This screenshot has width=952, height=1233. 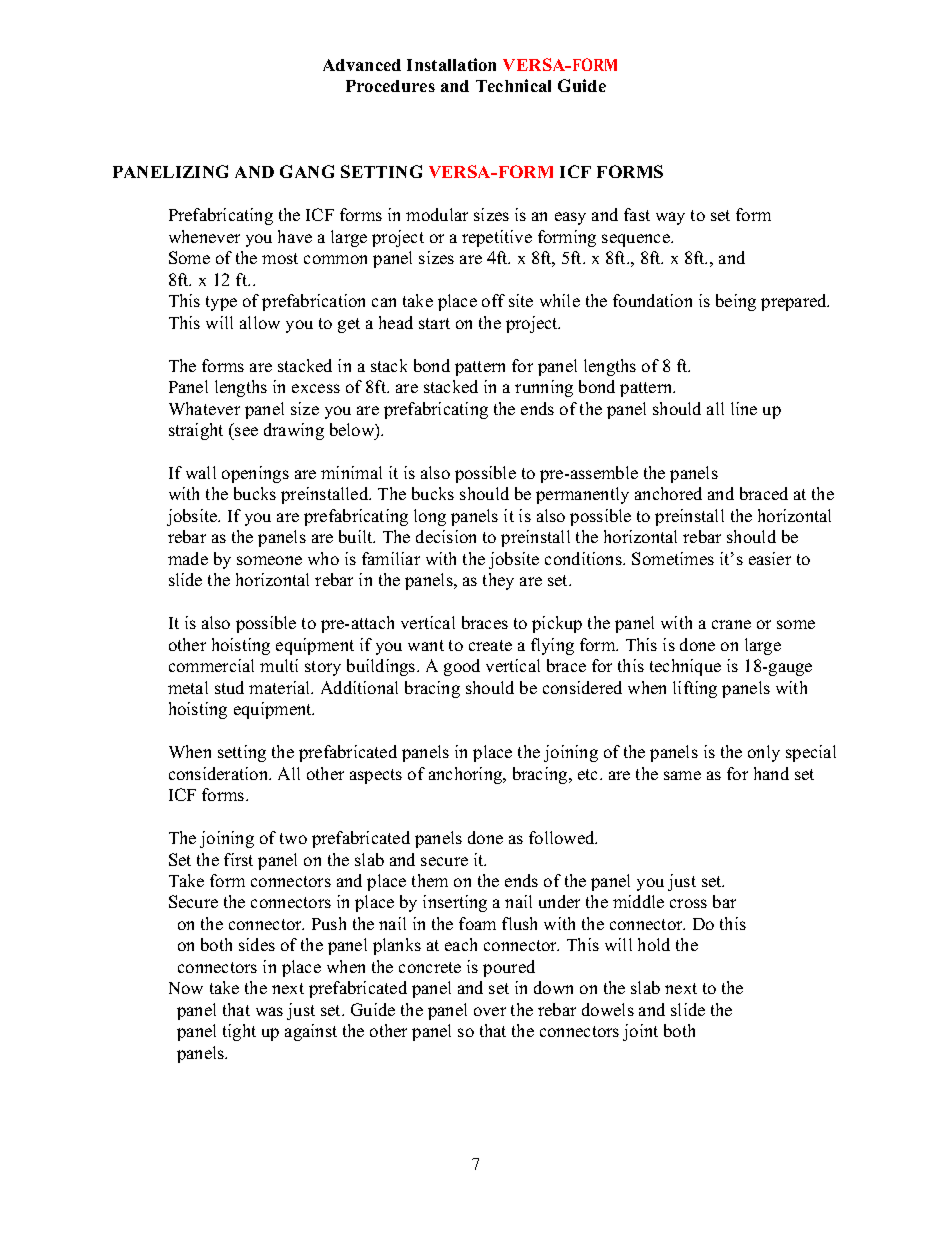 What do you see at coordinates (513, 85) in the screenshot?
I see `Technical` at bounding box center [513, 85].
